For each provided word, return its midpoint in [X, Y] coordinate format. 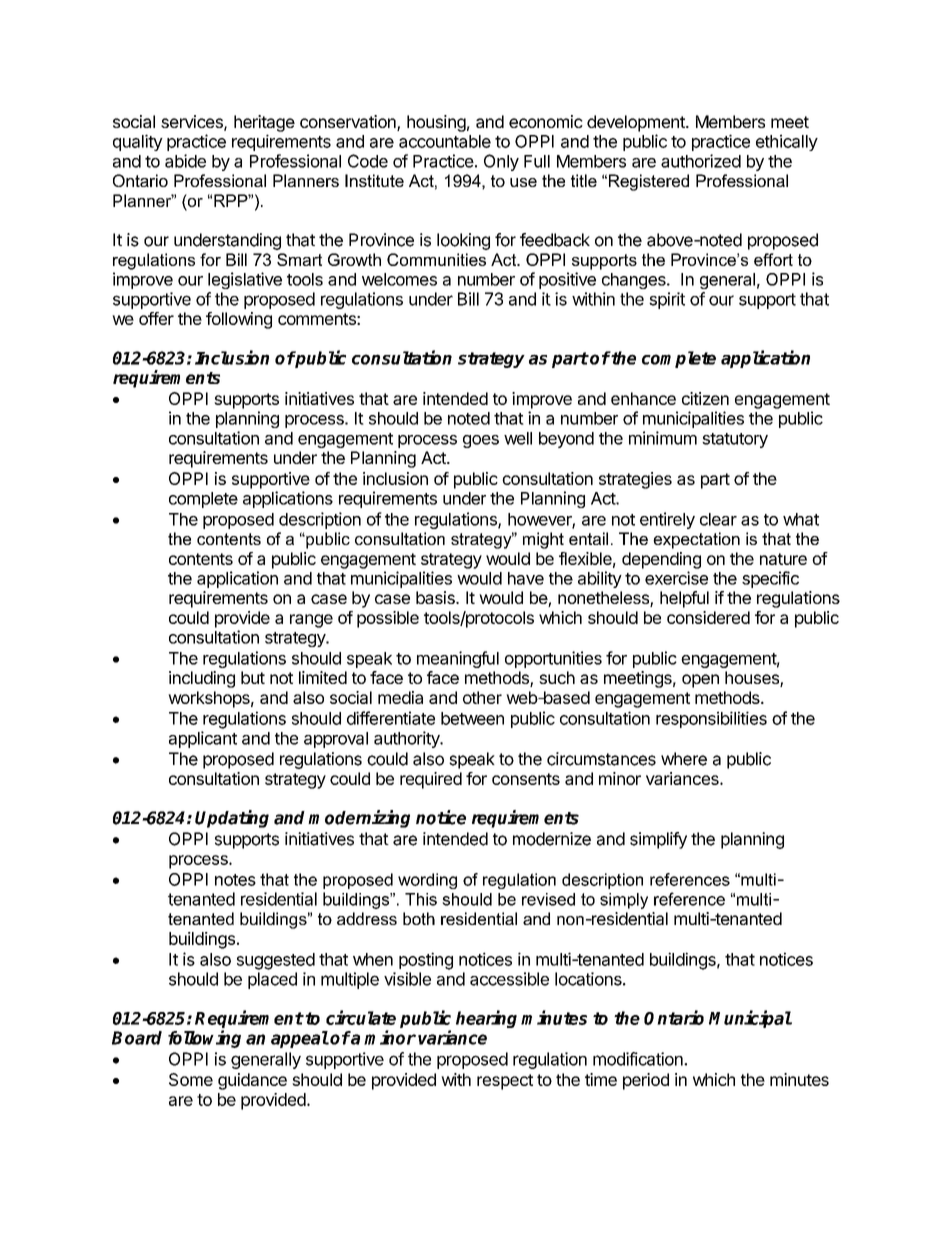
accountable [445, 141]
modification [639, 1059]
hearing [486, 1019]
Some [191, 1079]
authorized [701, 161]
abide [185, 161]
